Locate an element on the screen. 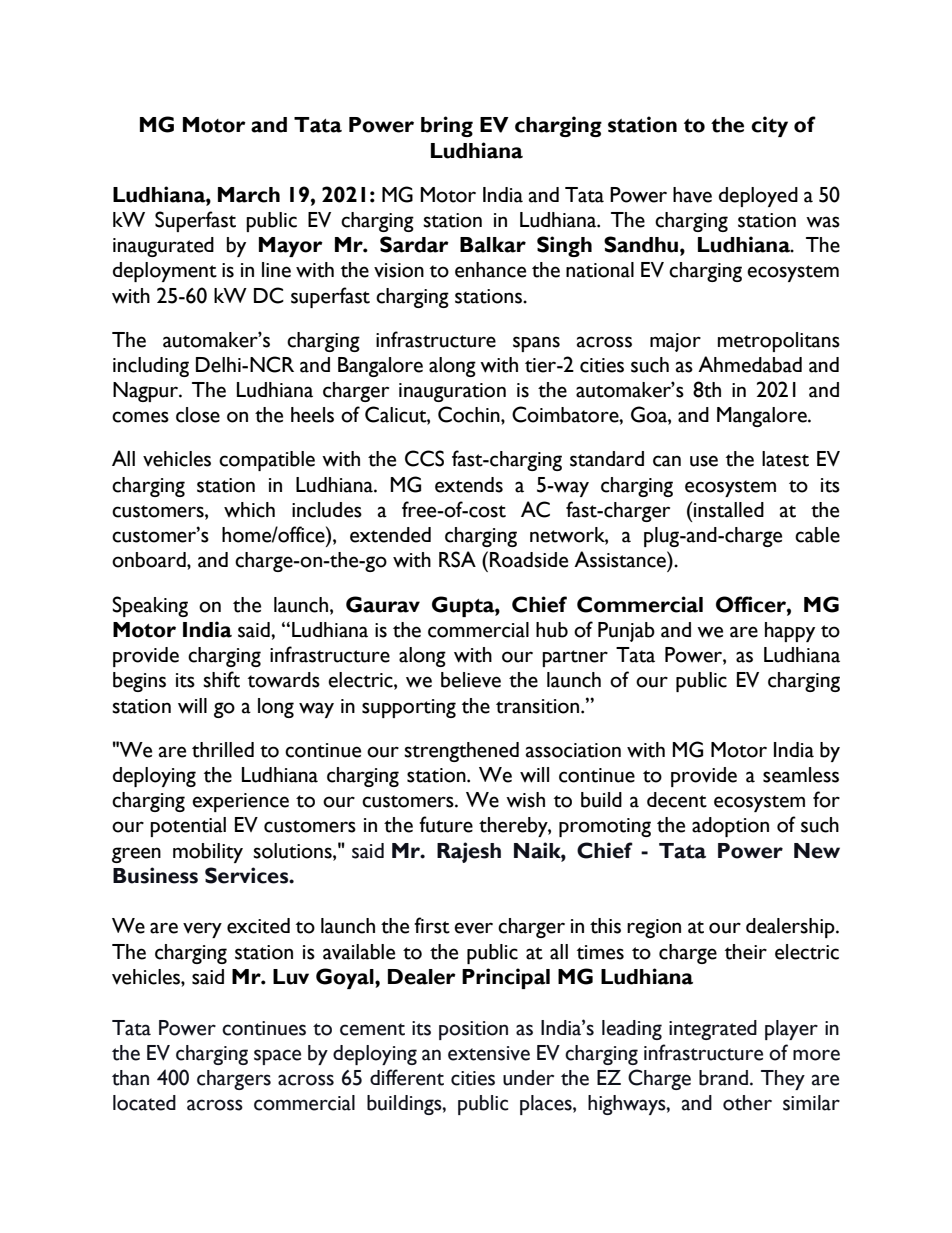  bring is located at coordinates (447, 126).
